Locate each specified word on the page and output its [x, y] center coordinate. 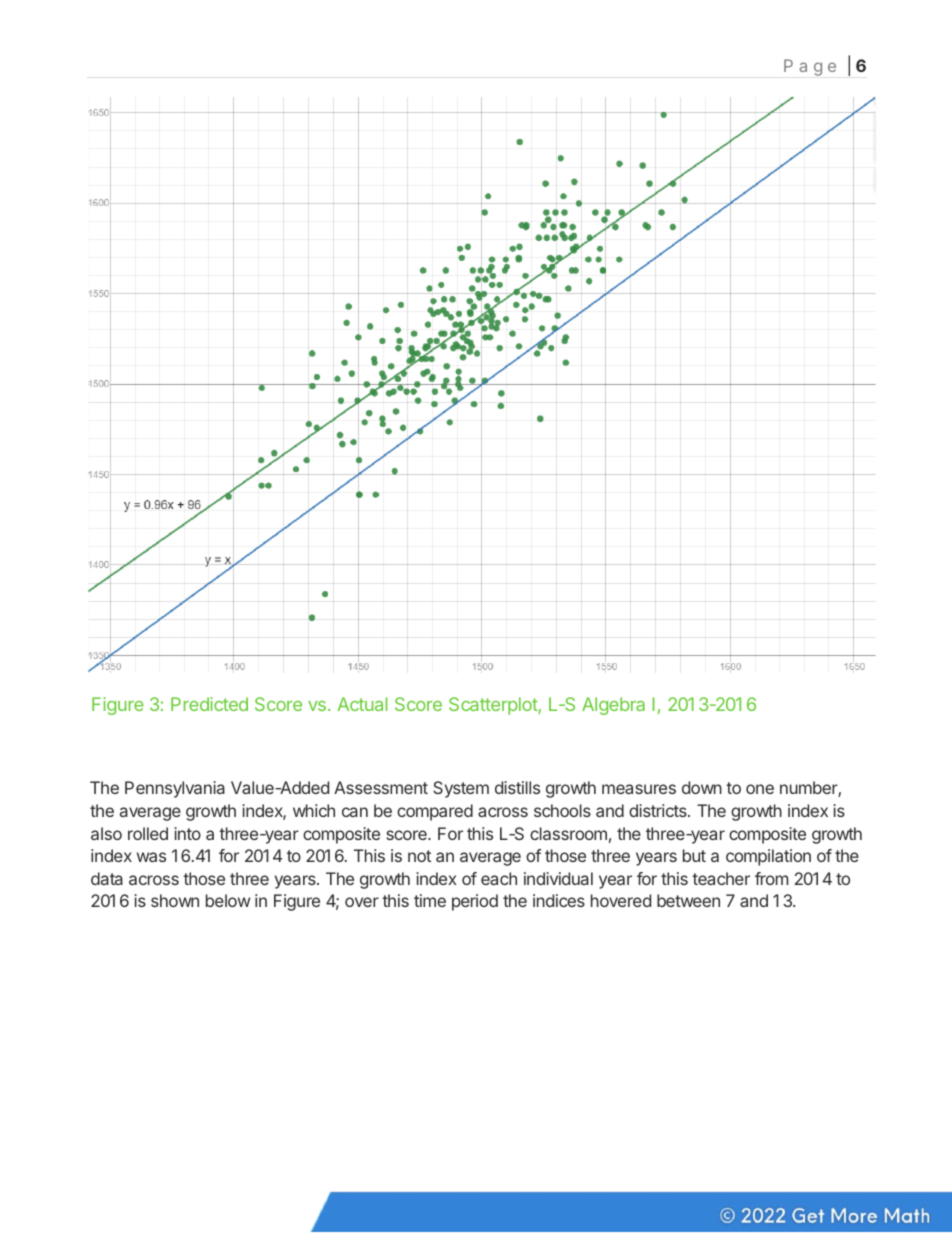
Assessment [381, 787]
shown [175, 900]
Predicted [209, 704]
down [702, 787]
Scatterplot [494, 706]
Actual [362, 704]
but [694, 855]
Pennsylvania [175, 789]
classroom [568, 833]
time [430, 900]
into [187, 833]
